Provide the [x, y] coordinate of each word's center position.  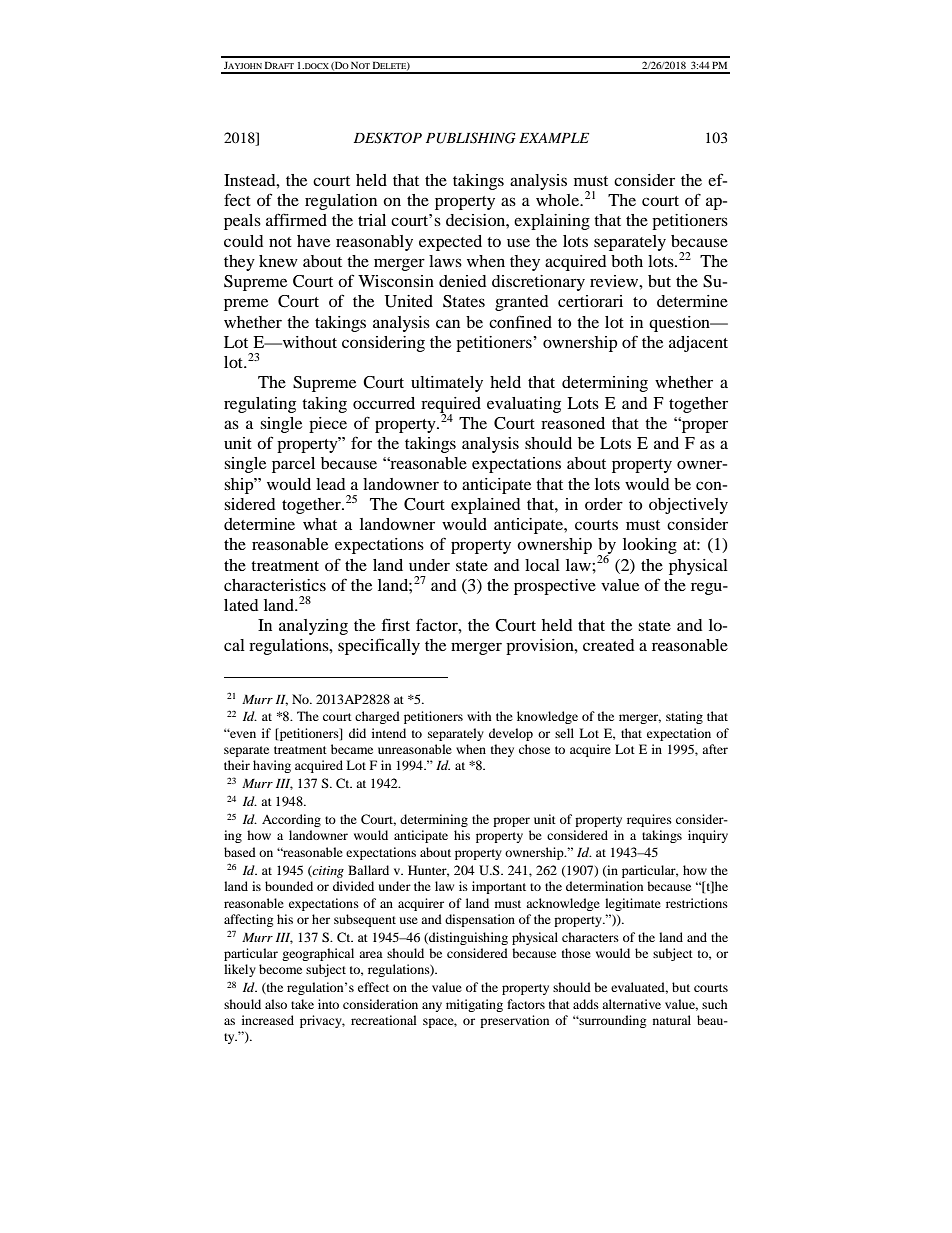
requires [649, 820]
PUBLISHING [471, 138]
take [302, 1004]
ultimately [447, 384]
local [542, 565]
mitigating [474, 1005]
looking [650, 546]
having [272, 766]
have [313, 241]
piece [328, 425]
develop [511, 734]
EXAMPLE [554, 138]
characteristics [275, 585]
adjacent [698, 344]
